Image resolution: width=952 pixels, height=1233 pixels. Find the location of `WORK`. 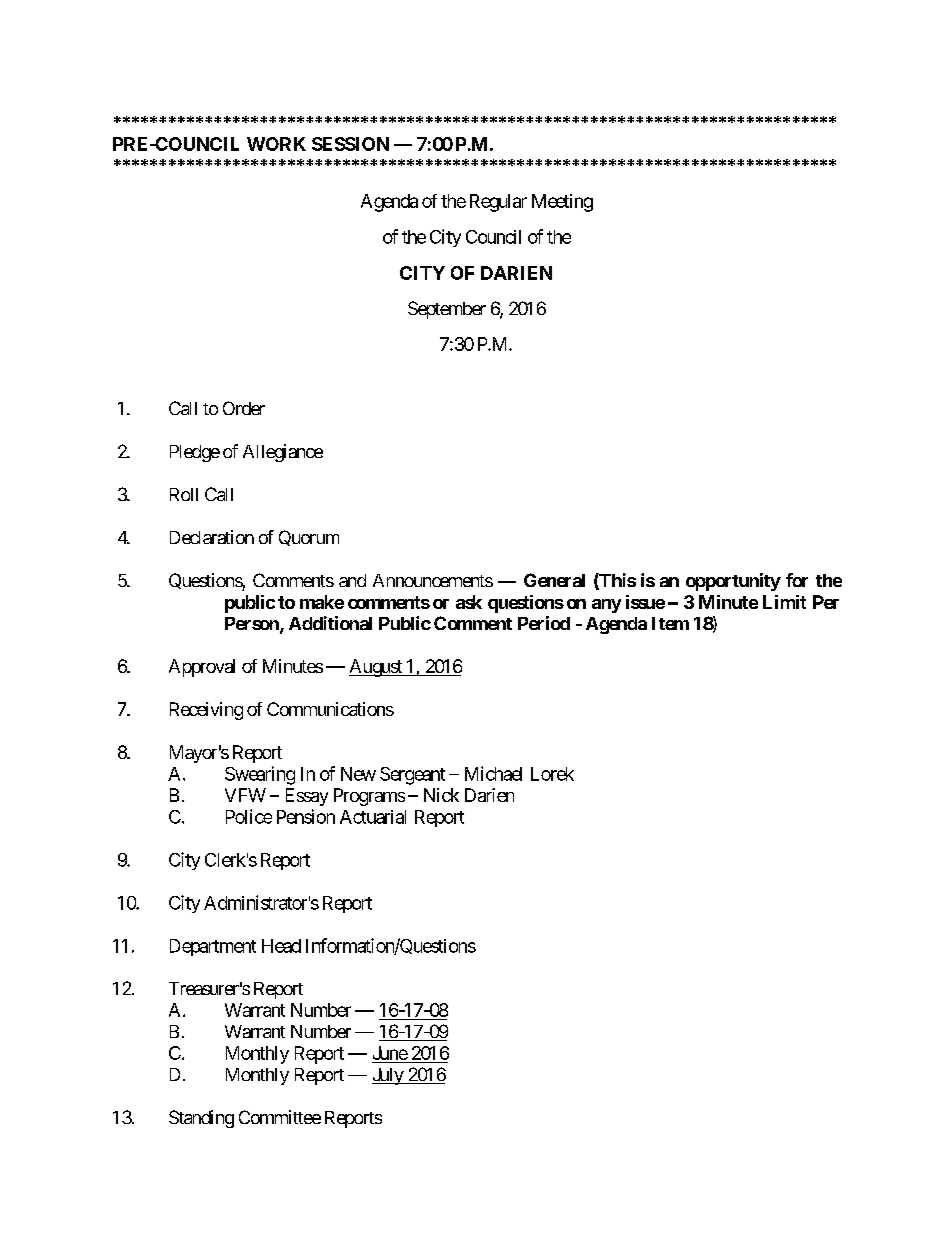

WORK is located at coordinates (276, 144).
